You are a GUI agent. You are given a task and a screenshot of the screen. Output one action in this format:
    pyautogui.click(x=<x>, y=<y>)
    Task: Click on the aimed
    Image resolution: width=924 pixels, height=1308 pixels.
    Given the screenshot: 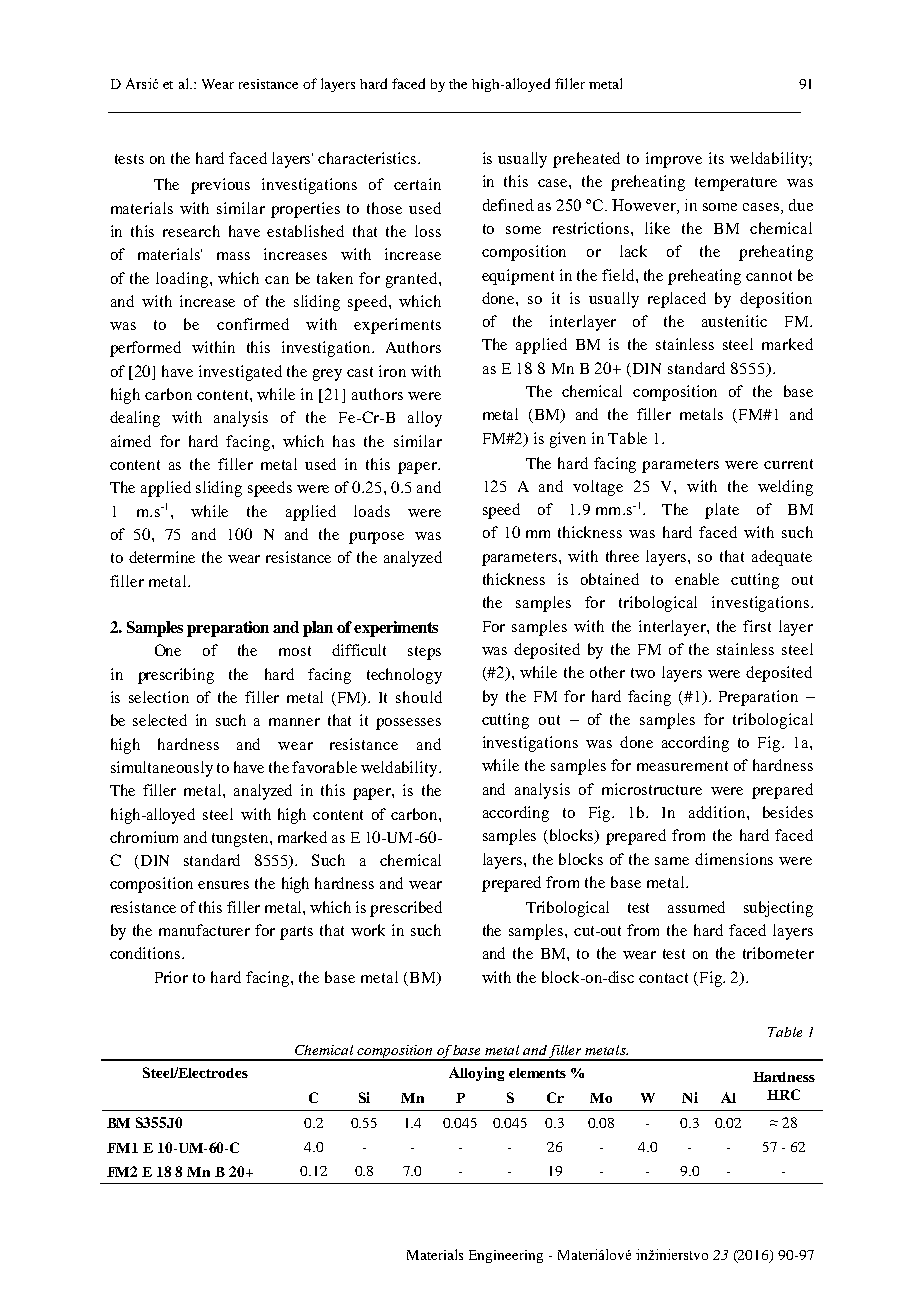 What is the action you would take?
    pyautogui.click(x=131, y=441)
